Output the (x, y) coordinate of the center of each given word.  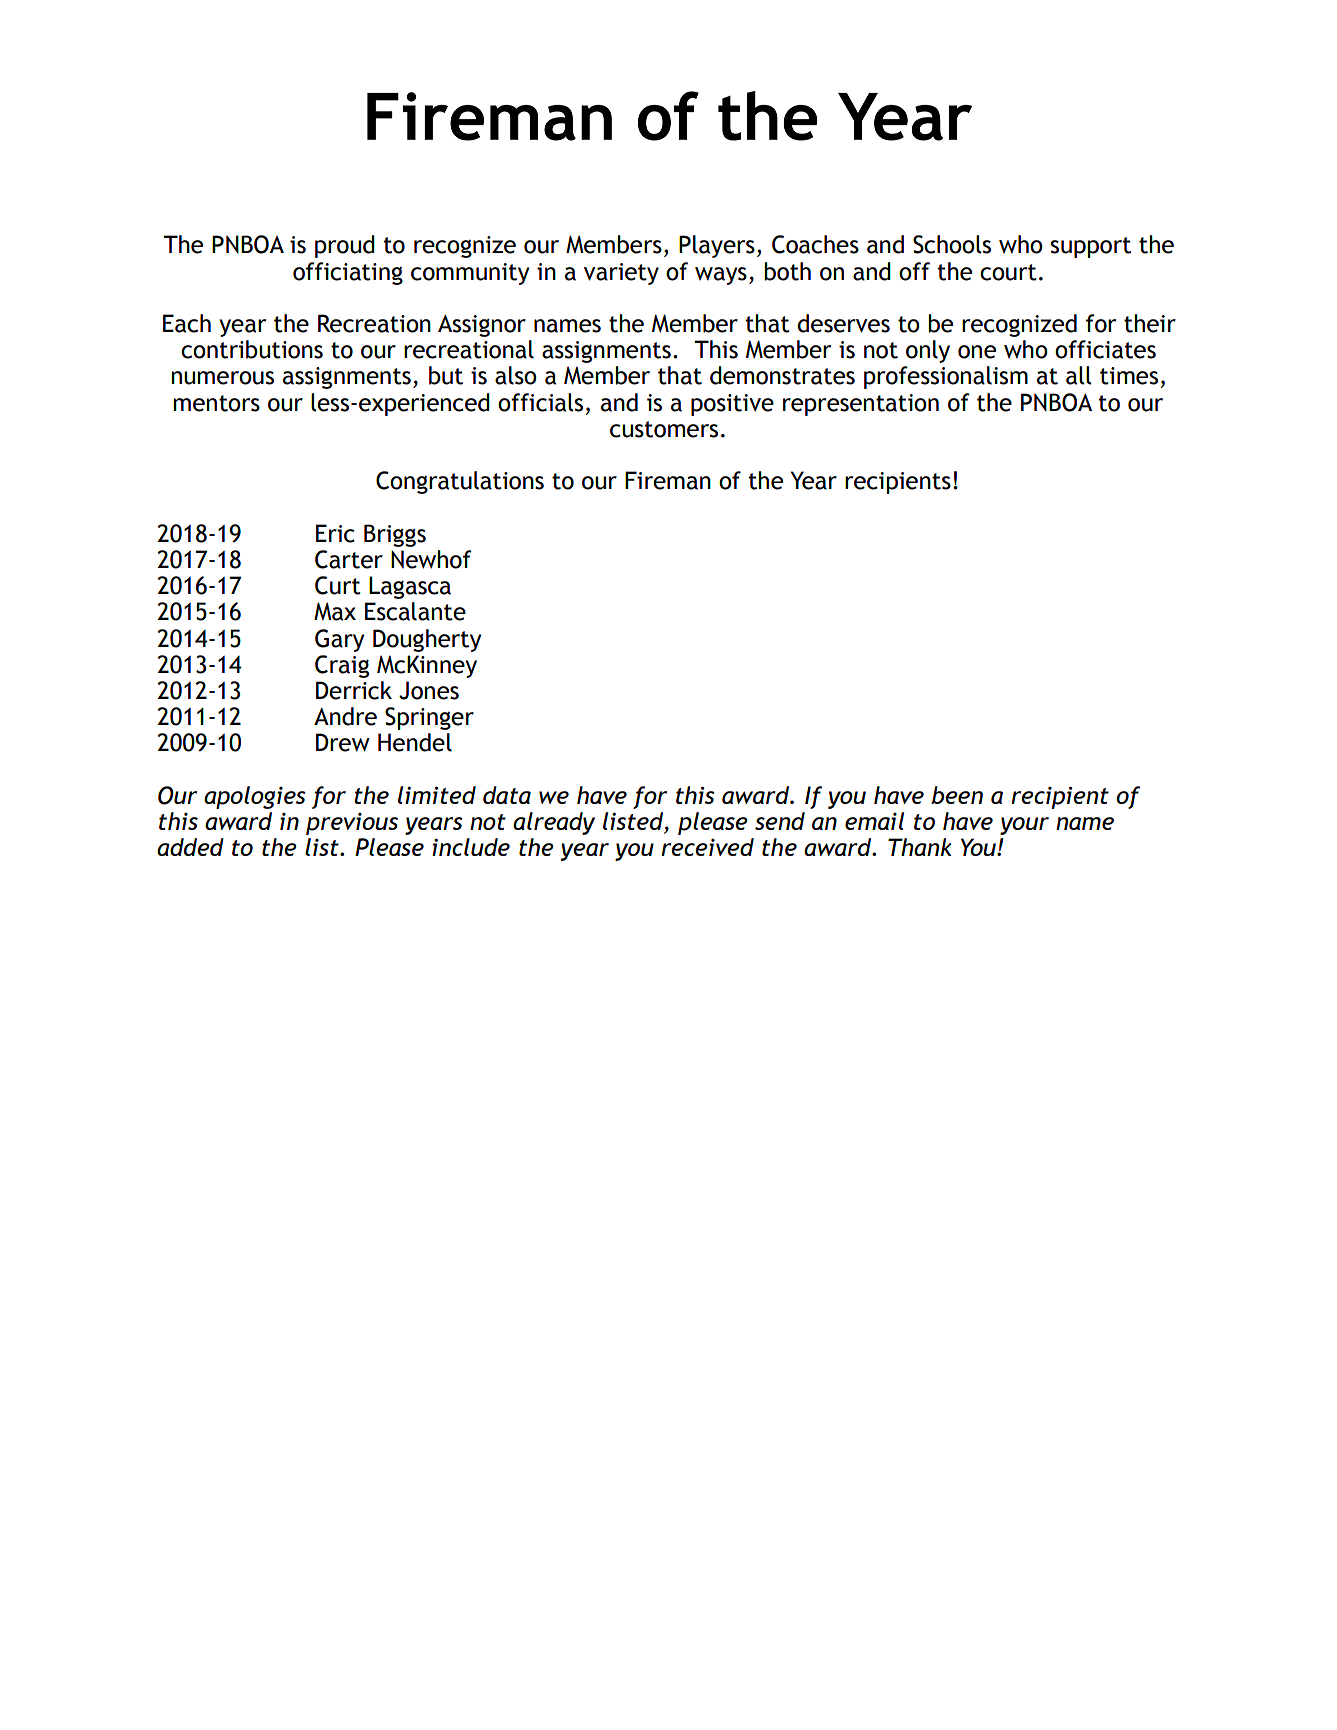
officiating (348, 273)
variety (621, 274)
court (1008, 272)
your (1024, 826)
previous (352, 824)
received (707, 847)
